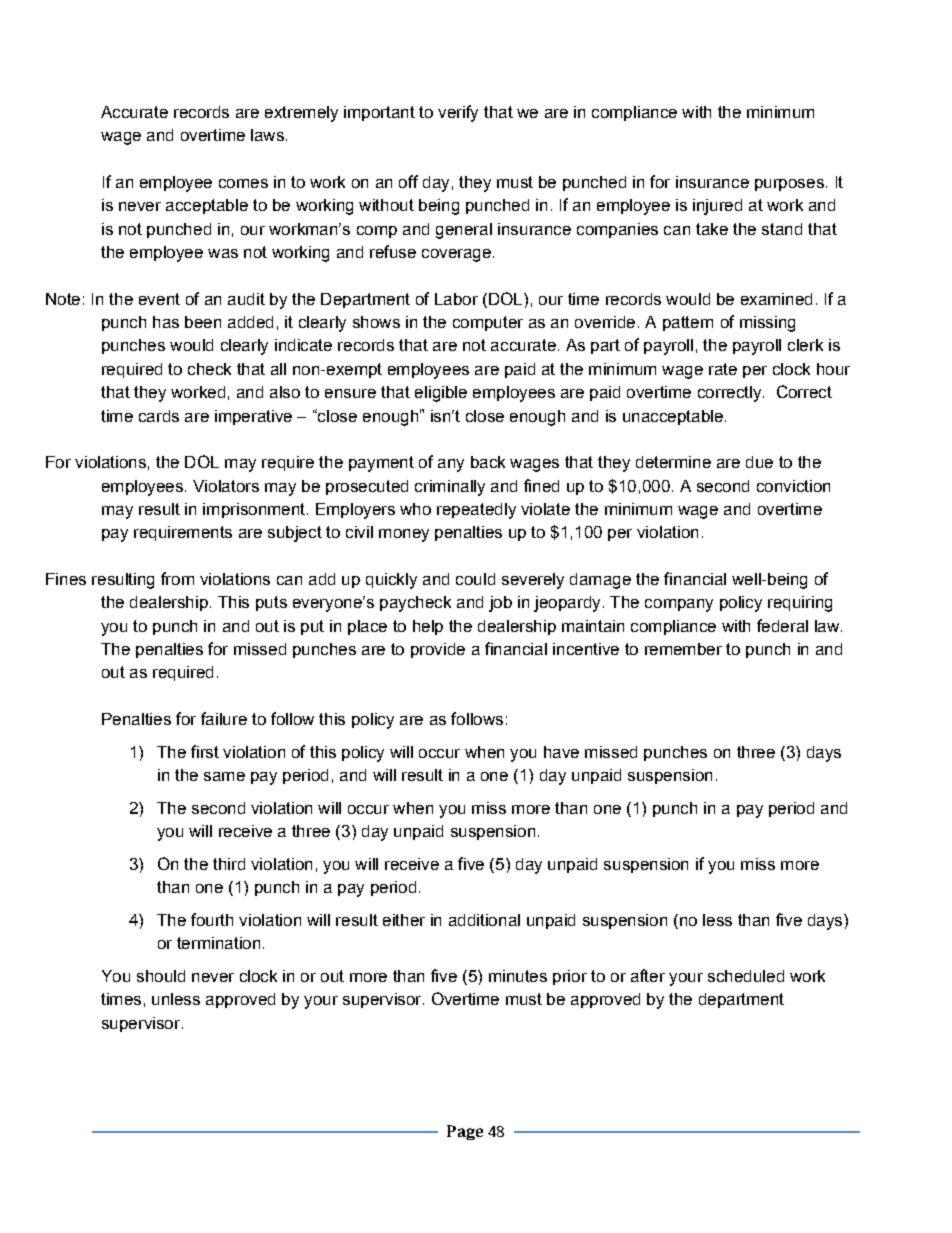 The height and width of the document is (1233, 952). What do you see at coordinates (177, 578) in the document?
I see `from` at bounding box center [177, 578].
